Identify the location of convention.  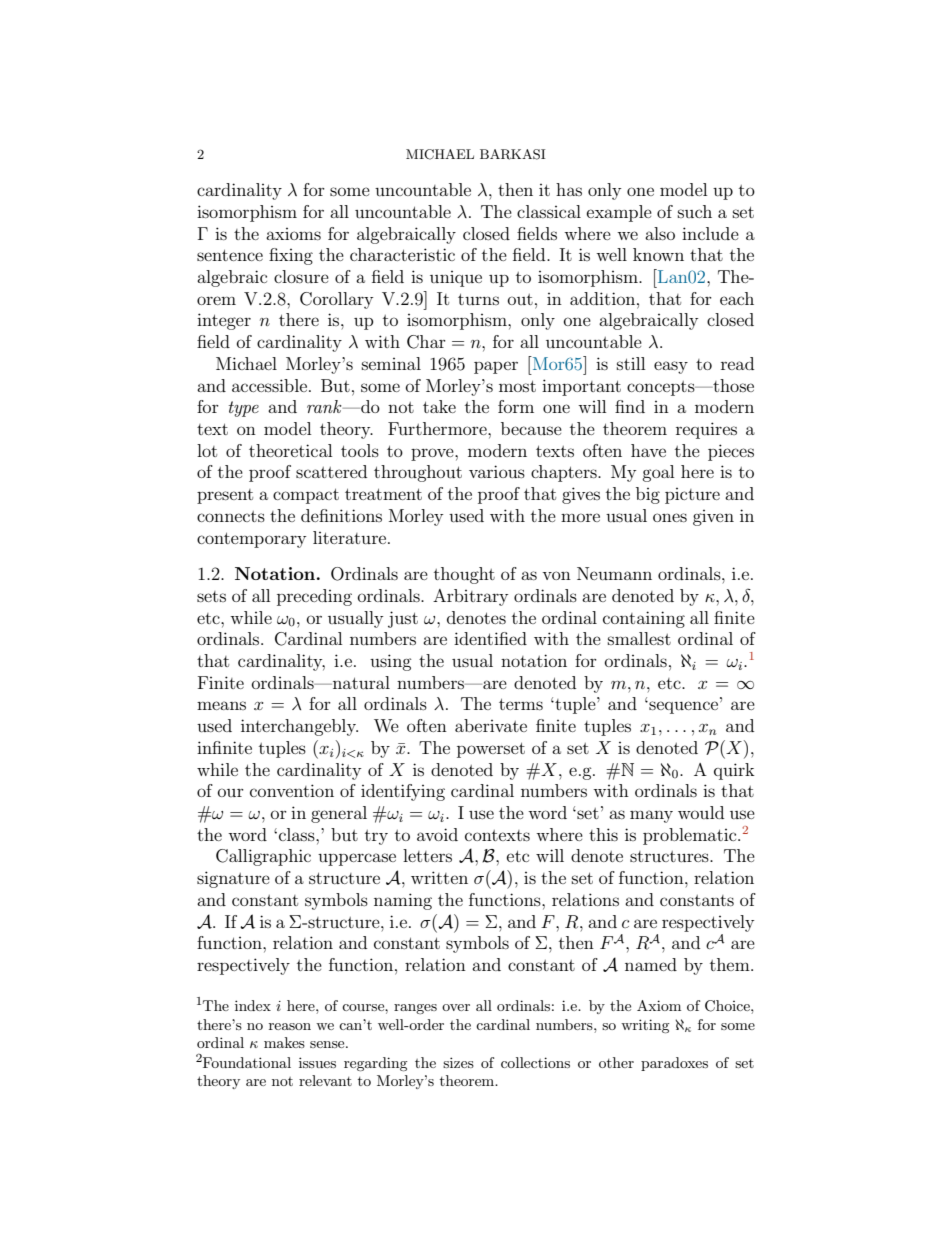
(292, 790).
